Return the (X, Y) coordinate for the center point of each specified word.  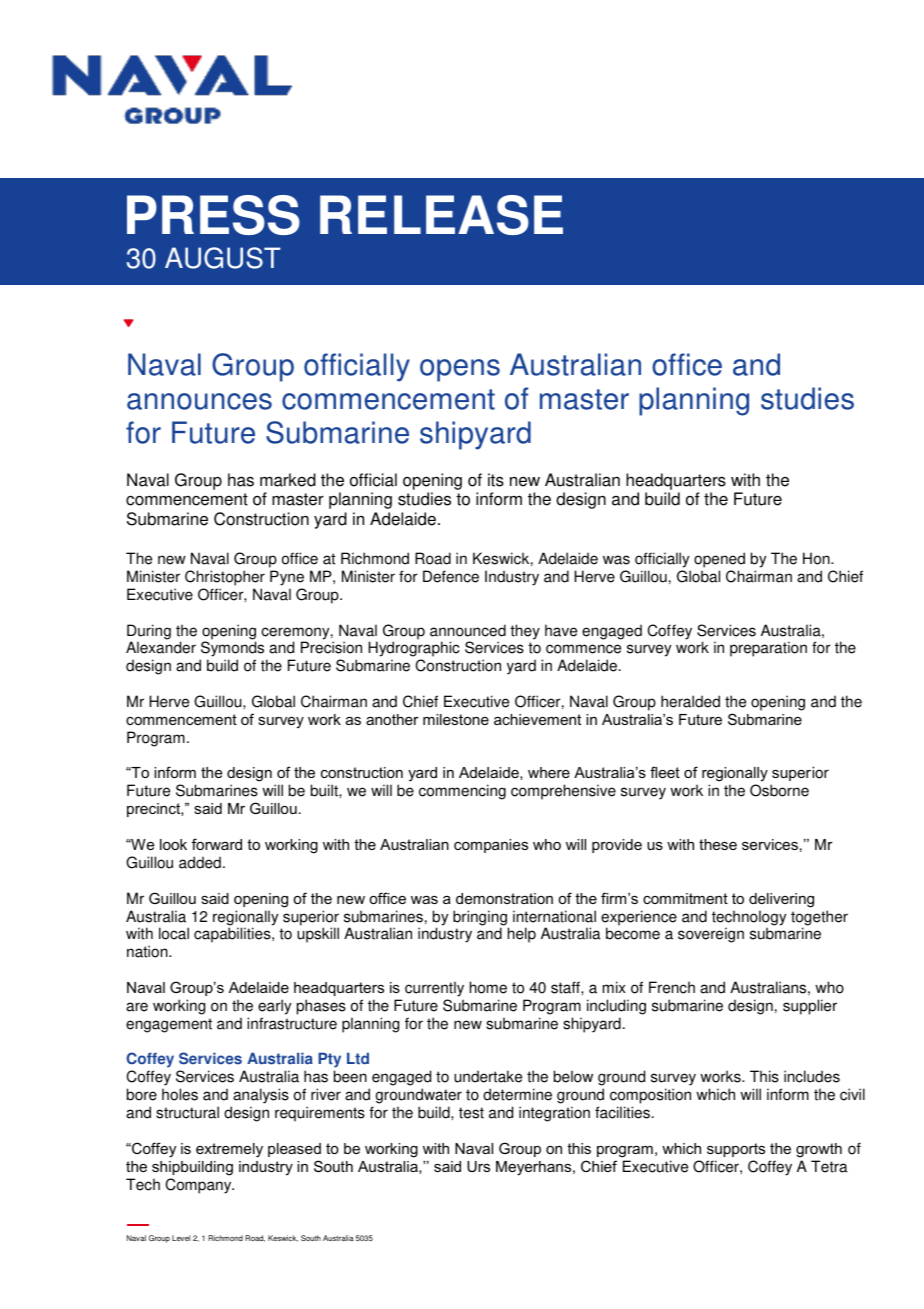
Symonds (233, 650)
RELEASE (441, 215)
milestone (456, 719)
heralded (690, 701)
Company (199, 1186)
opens (460, 370)
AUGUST (223, 258)
